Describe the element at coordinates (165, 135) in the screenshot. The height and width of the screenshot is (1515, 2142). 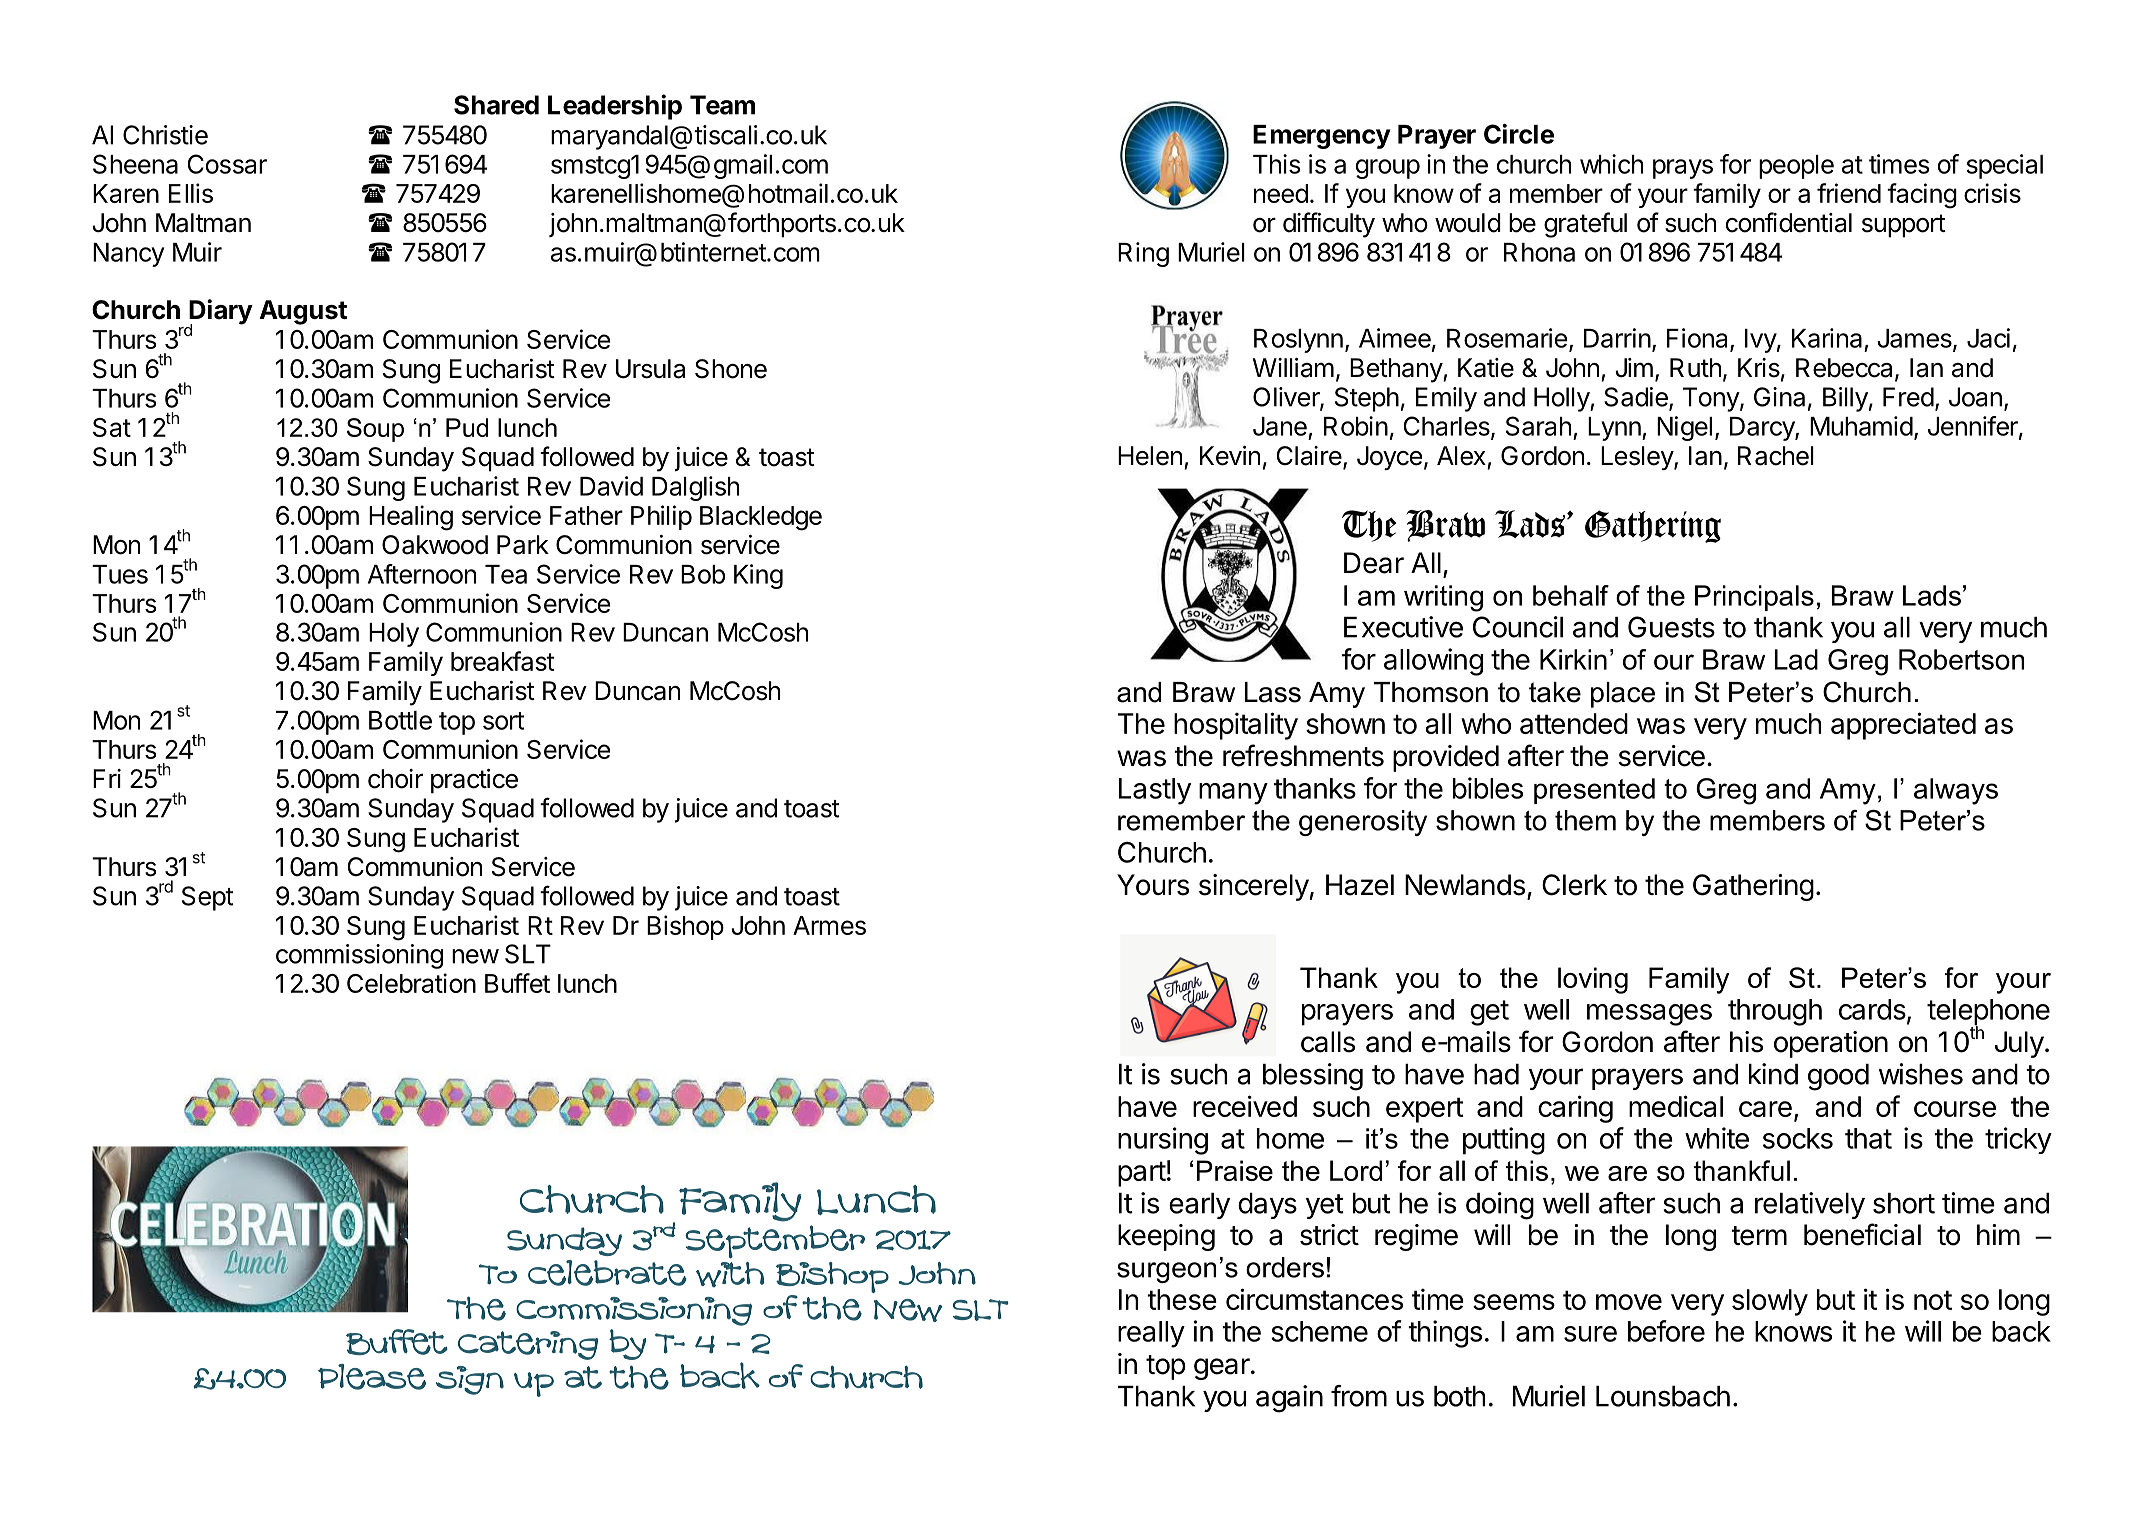
I see `Christie` at that location.
